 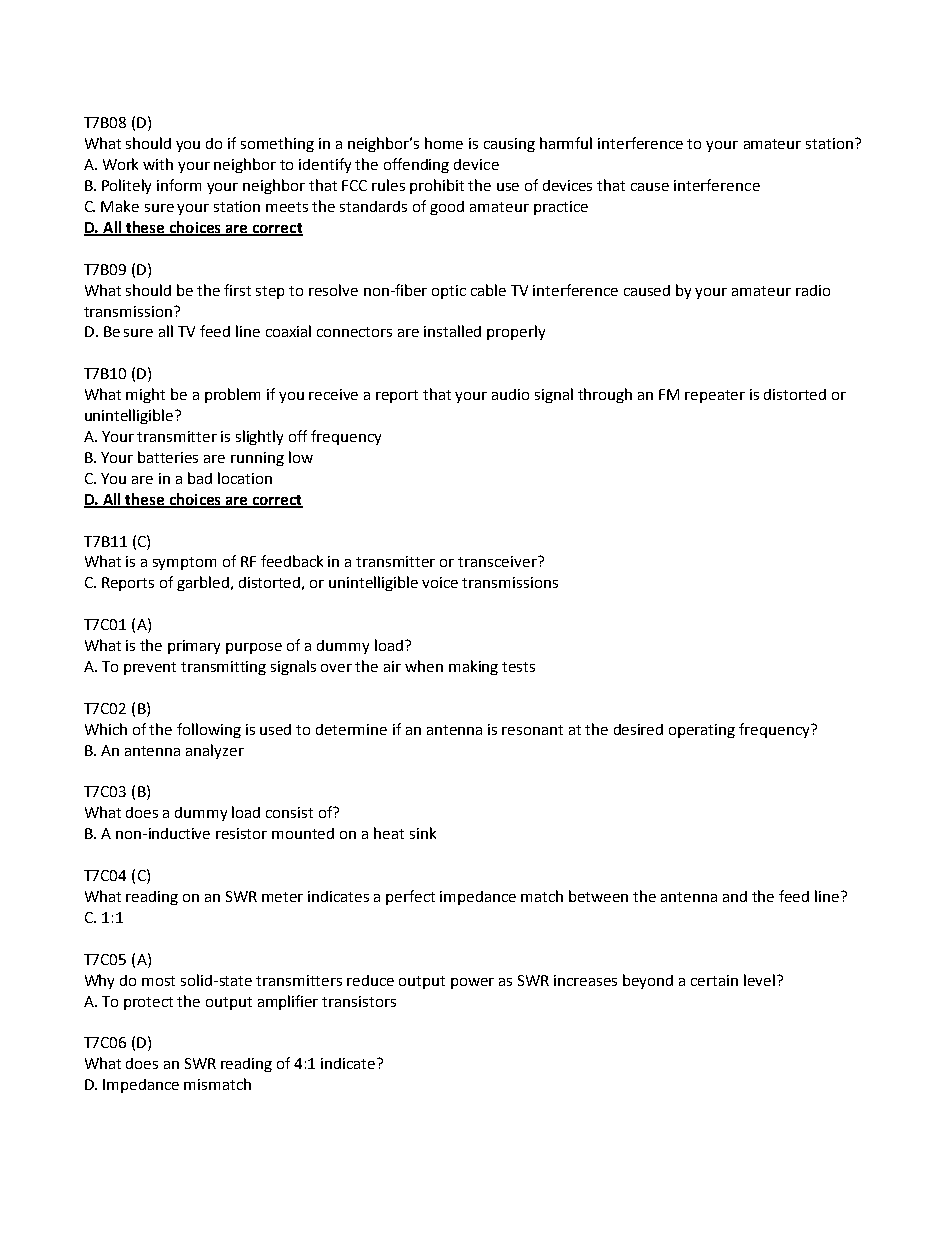 I want to click on repeater, so click(x=715, y=396).
